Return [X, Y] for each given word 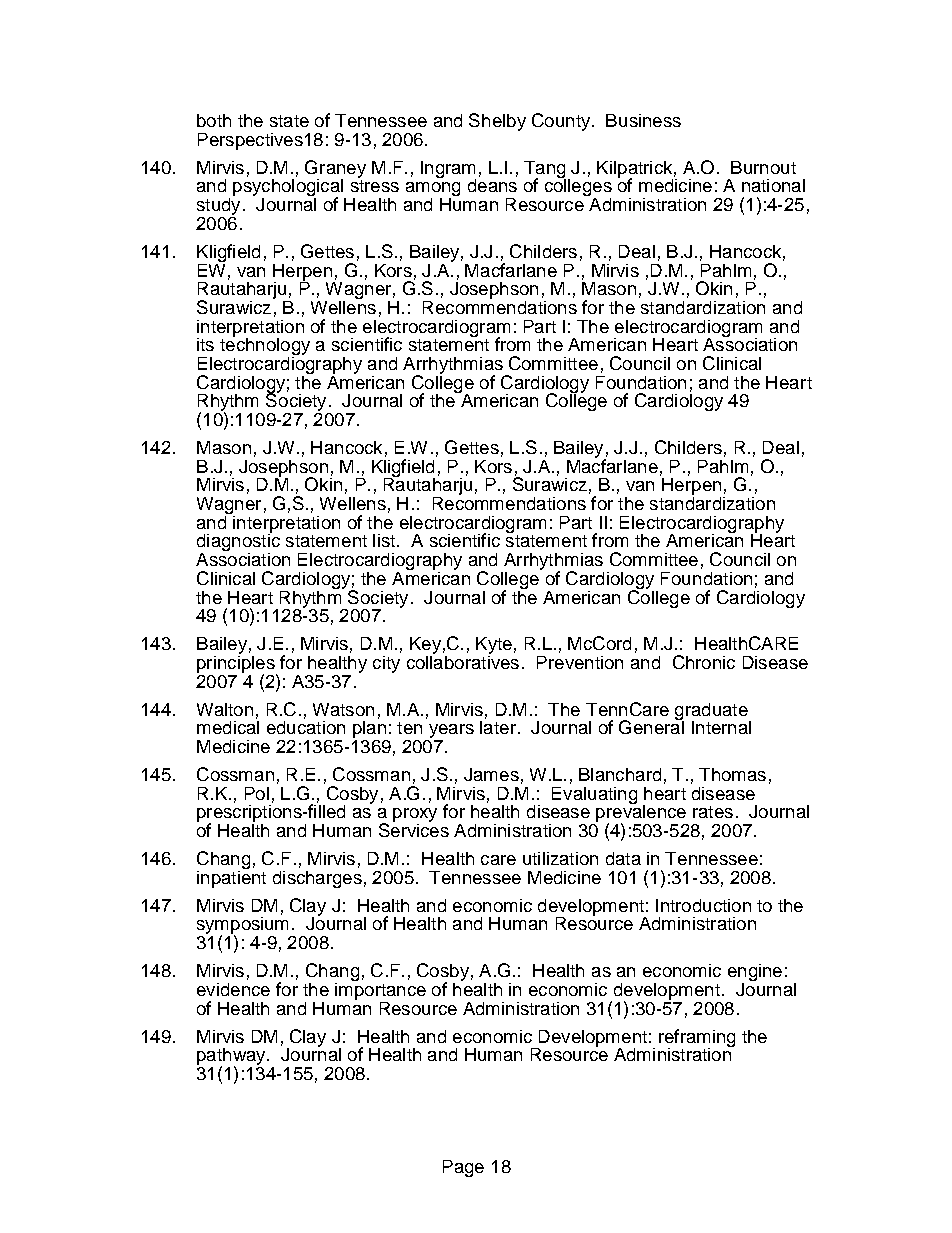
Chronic [704, 662]
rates [713, 812]
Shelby [497, 122]
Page [463, 1168]
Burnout [763, 167]
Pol [257, 793]
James [491, 774]
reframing [697, 1039]
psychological [289, 189]
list [384, 540]
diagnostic [238, 543]
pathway [232, 1058]
